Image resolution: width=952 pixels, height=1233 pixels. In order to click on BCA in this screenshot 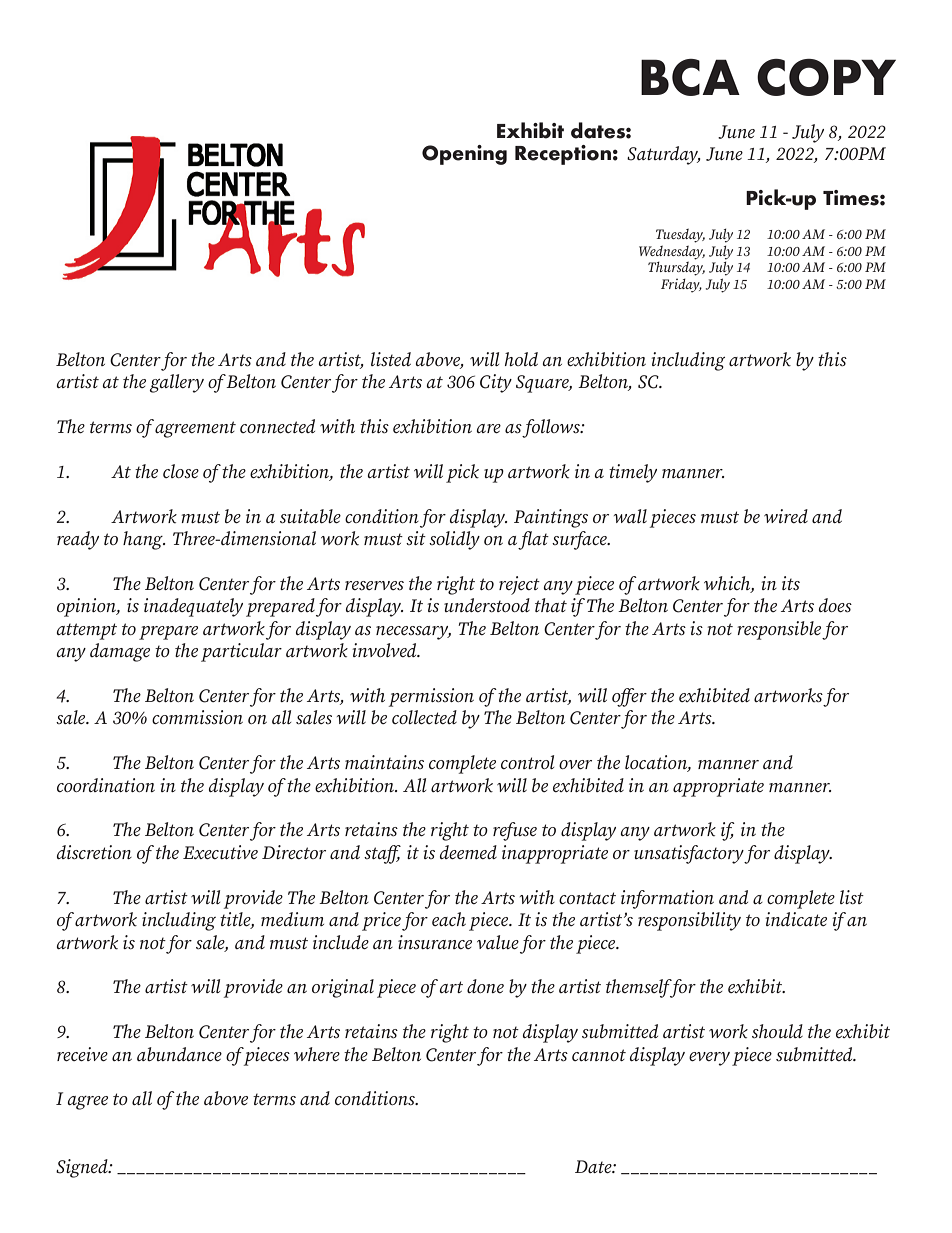, I will do `click(690, 77)`.
